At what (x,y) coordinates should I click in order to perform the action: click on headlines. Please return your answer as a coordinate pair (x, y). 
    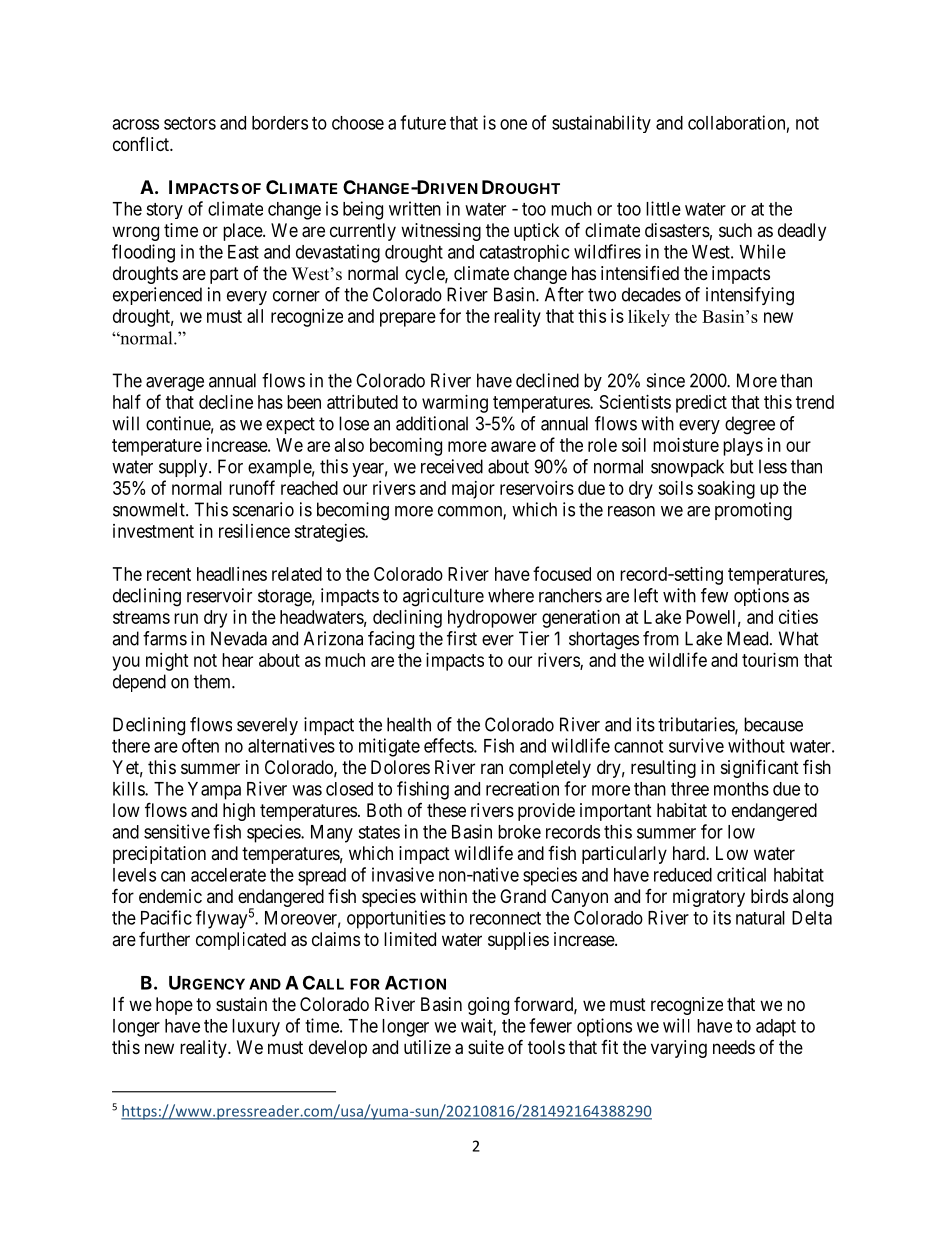
    Looking at the image, I should click on (232, 574).
